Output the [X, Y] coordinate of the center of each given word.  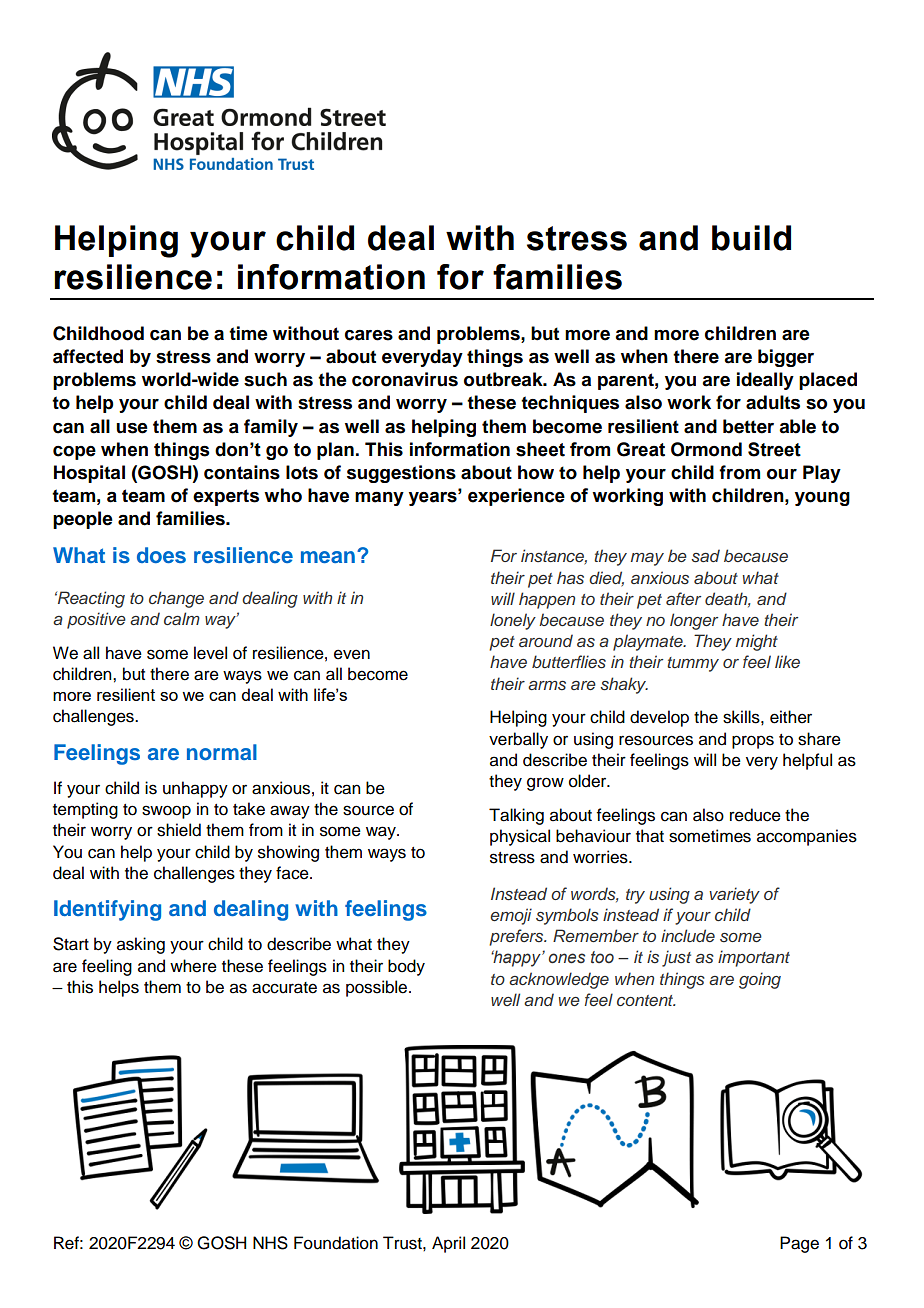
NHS [270, 1243]
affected [88, 356]
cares [369, 335]
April [448, 1244]
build [751, 238]
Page [799, 1244]
